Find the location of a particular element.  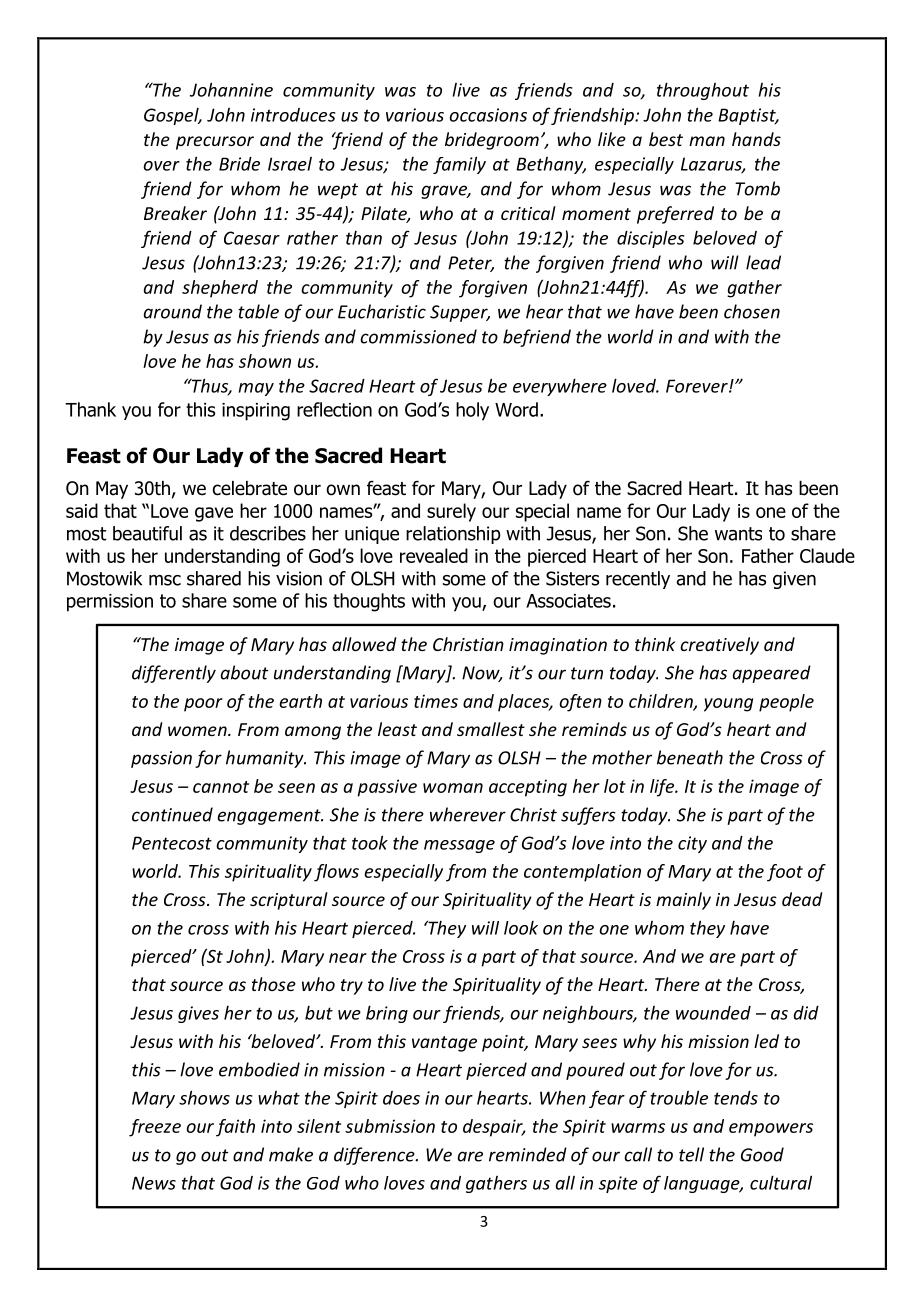

Supper is located at coordinates (460, 313).
